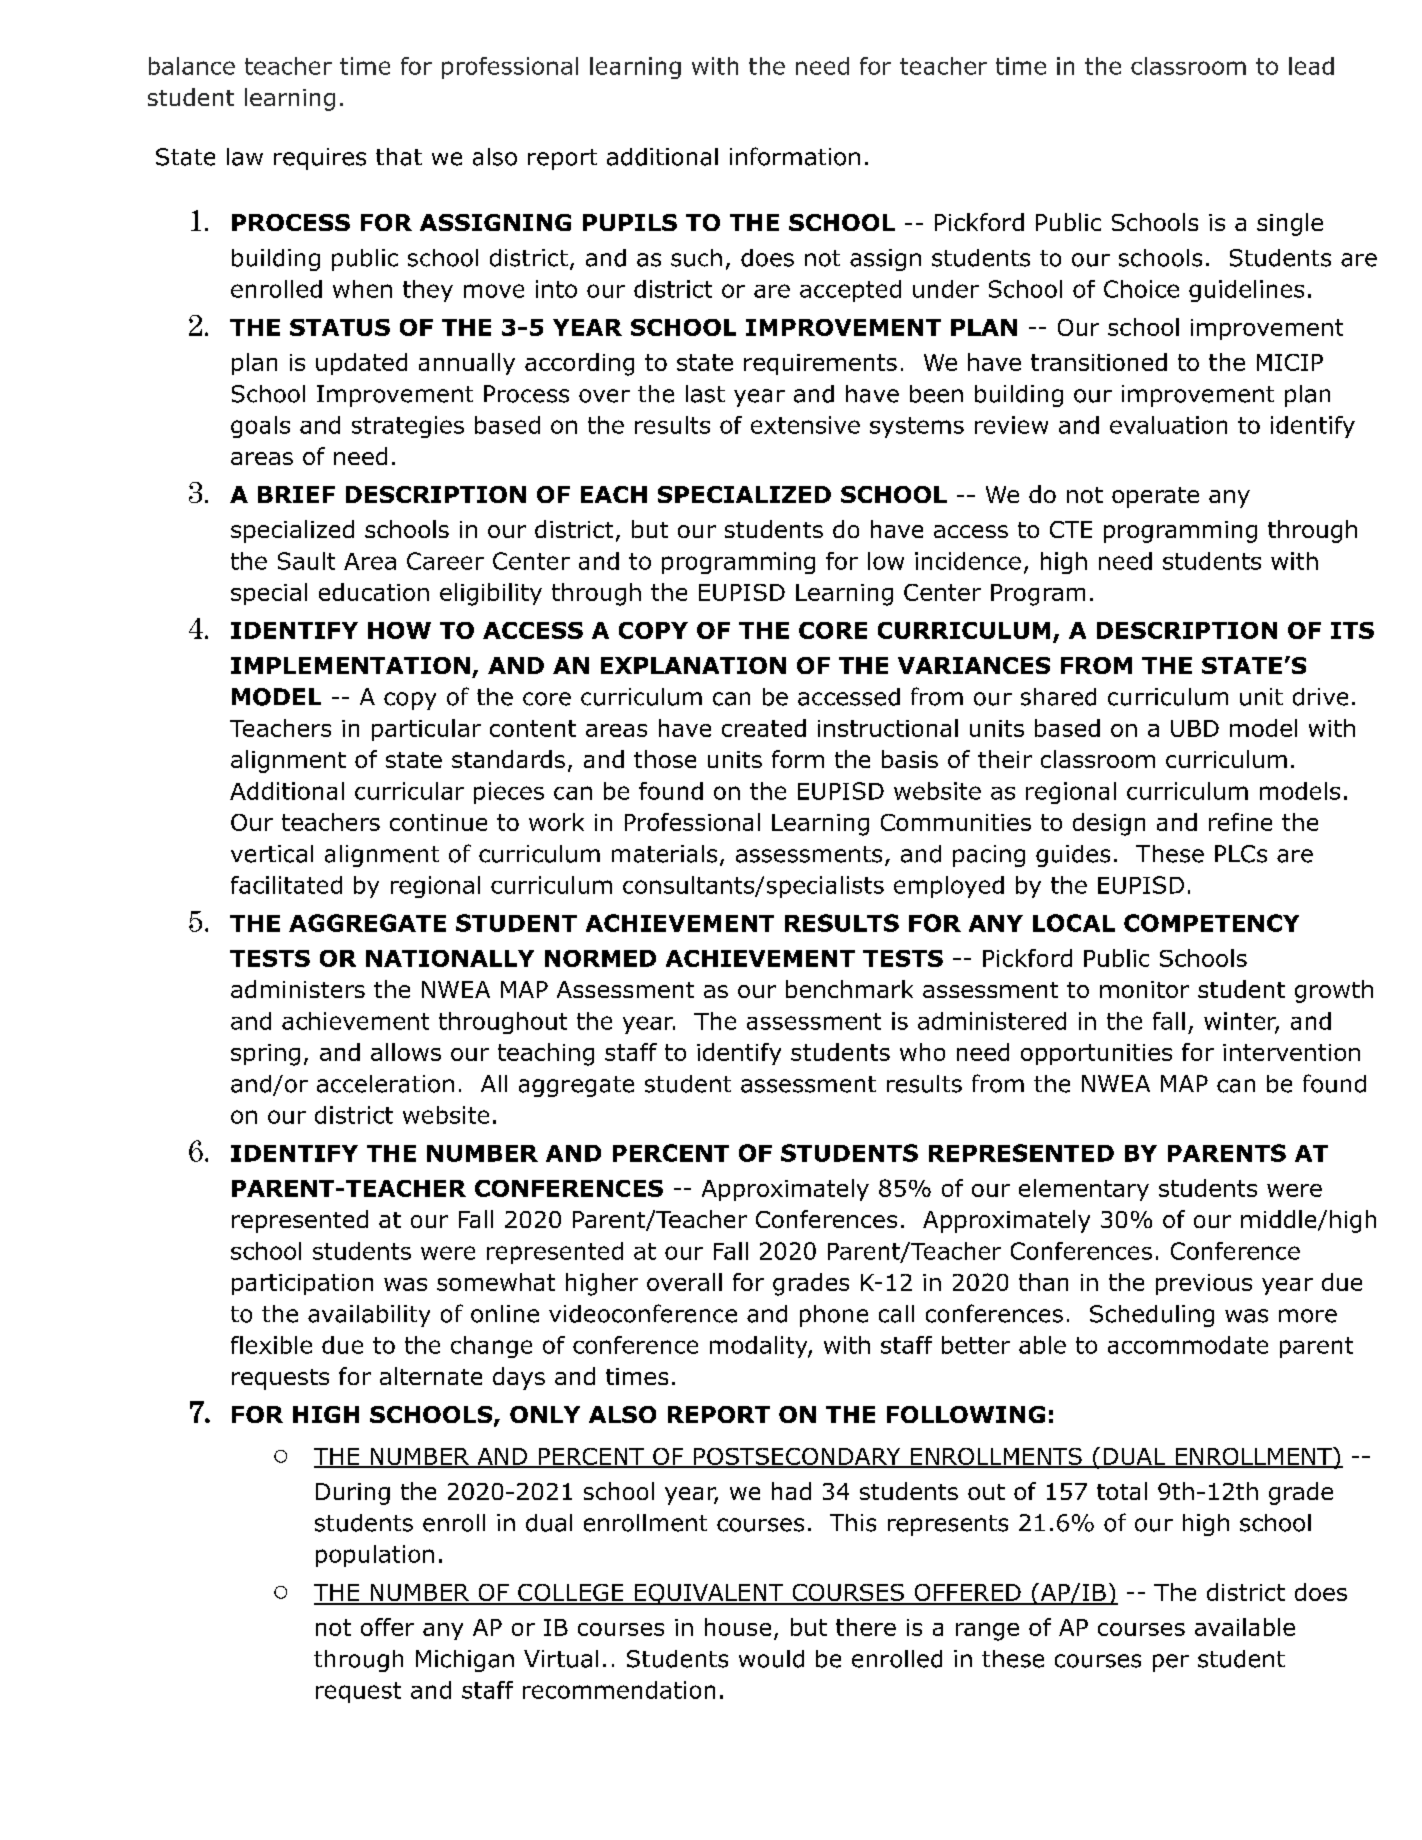 The height and width of the screenshot is (1840, 1422). I want to click on requires, so click(320, 159).
